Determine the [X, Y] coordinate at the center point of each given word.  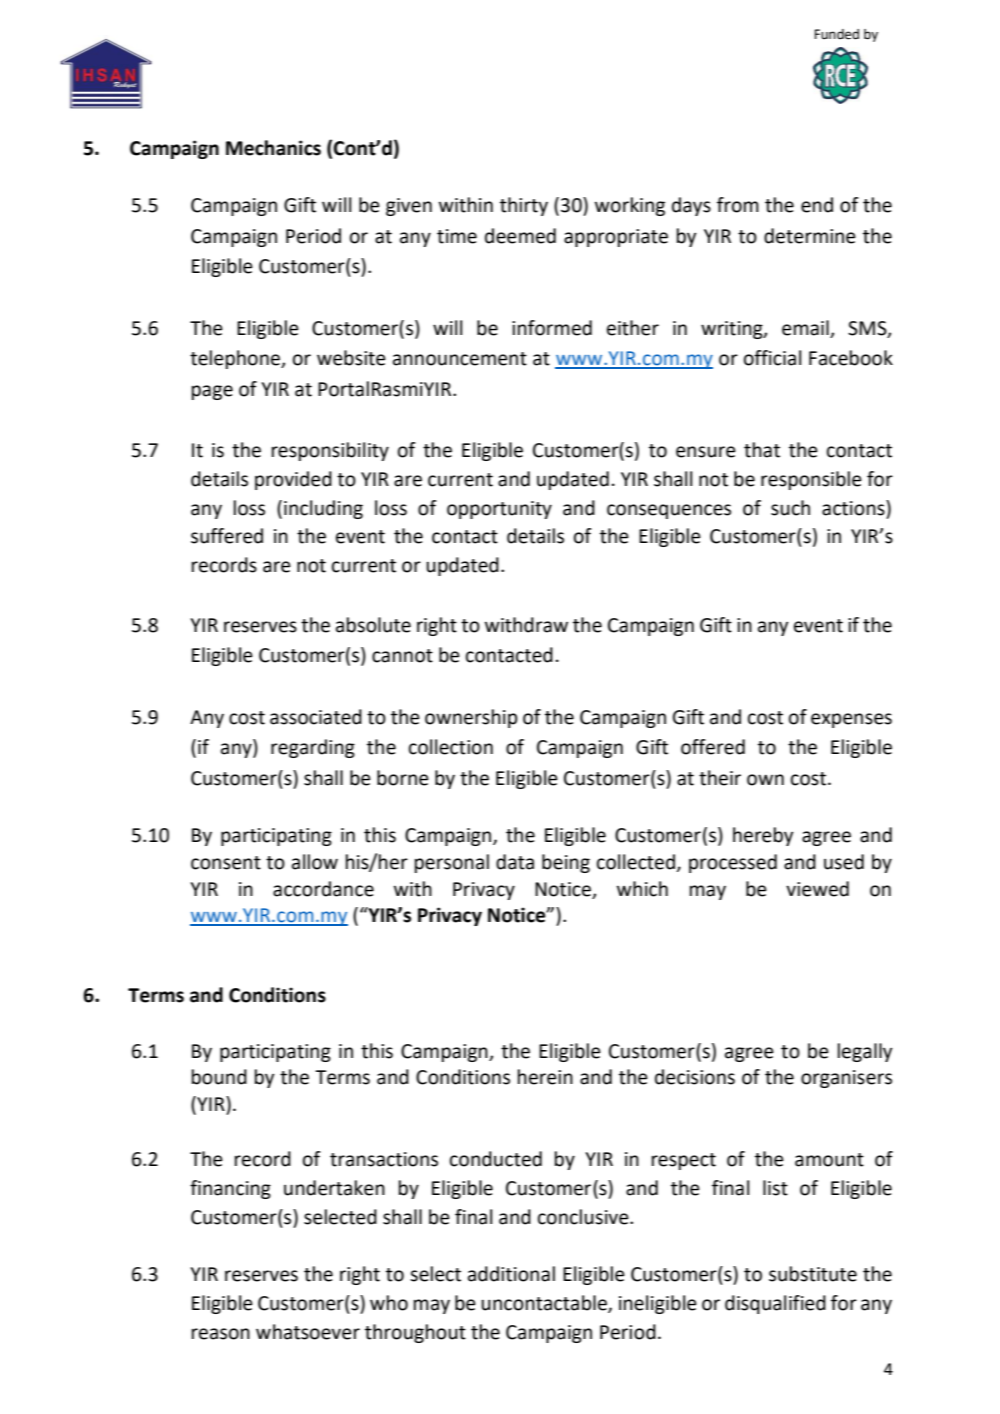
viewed [817, 889]
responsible [811, 480]
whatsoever [308, 1332]
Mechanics [273, 148]
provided [293, 480]
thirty [524, 206]
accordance [323, 889]
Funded [836, 34]
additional [511, 1274]
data [515, 862]
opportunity [499, 510]
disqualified [775, 1304]
